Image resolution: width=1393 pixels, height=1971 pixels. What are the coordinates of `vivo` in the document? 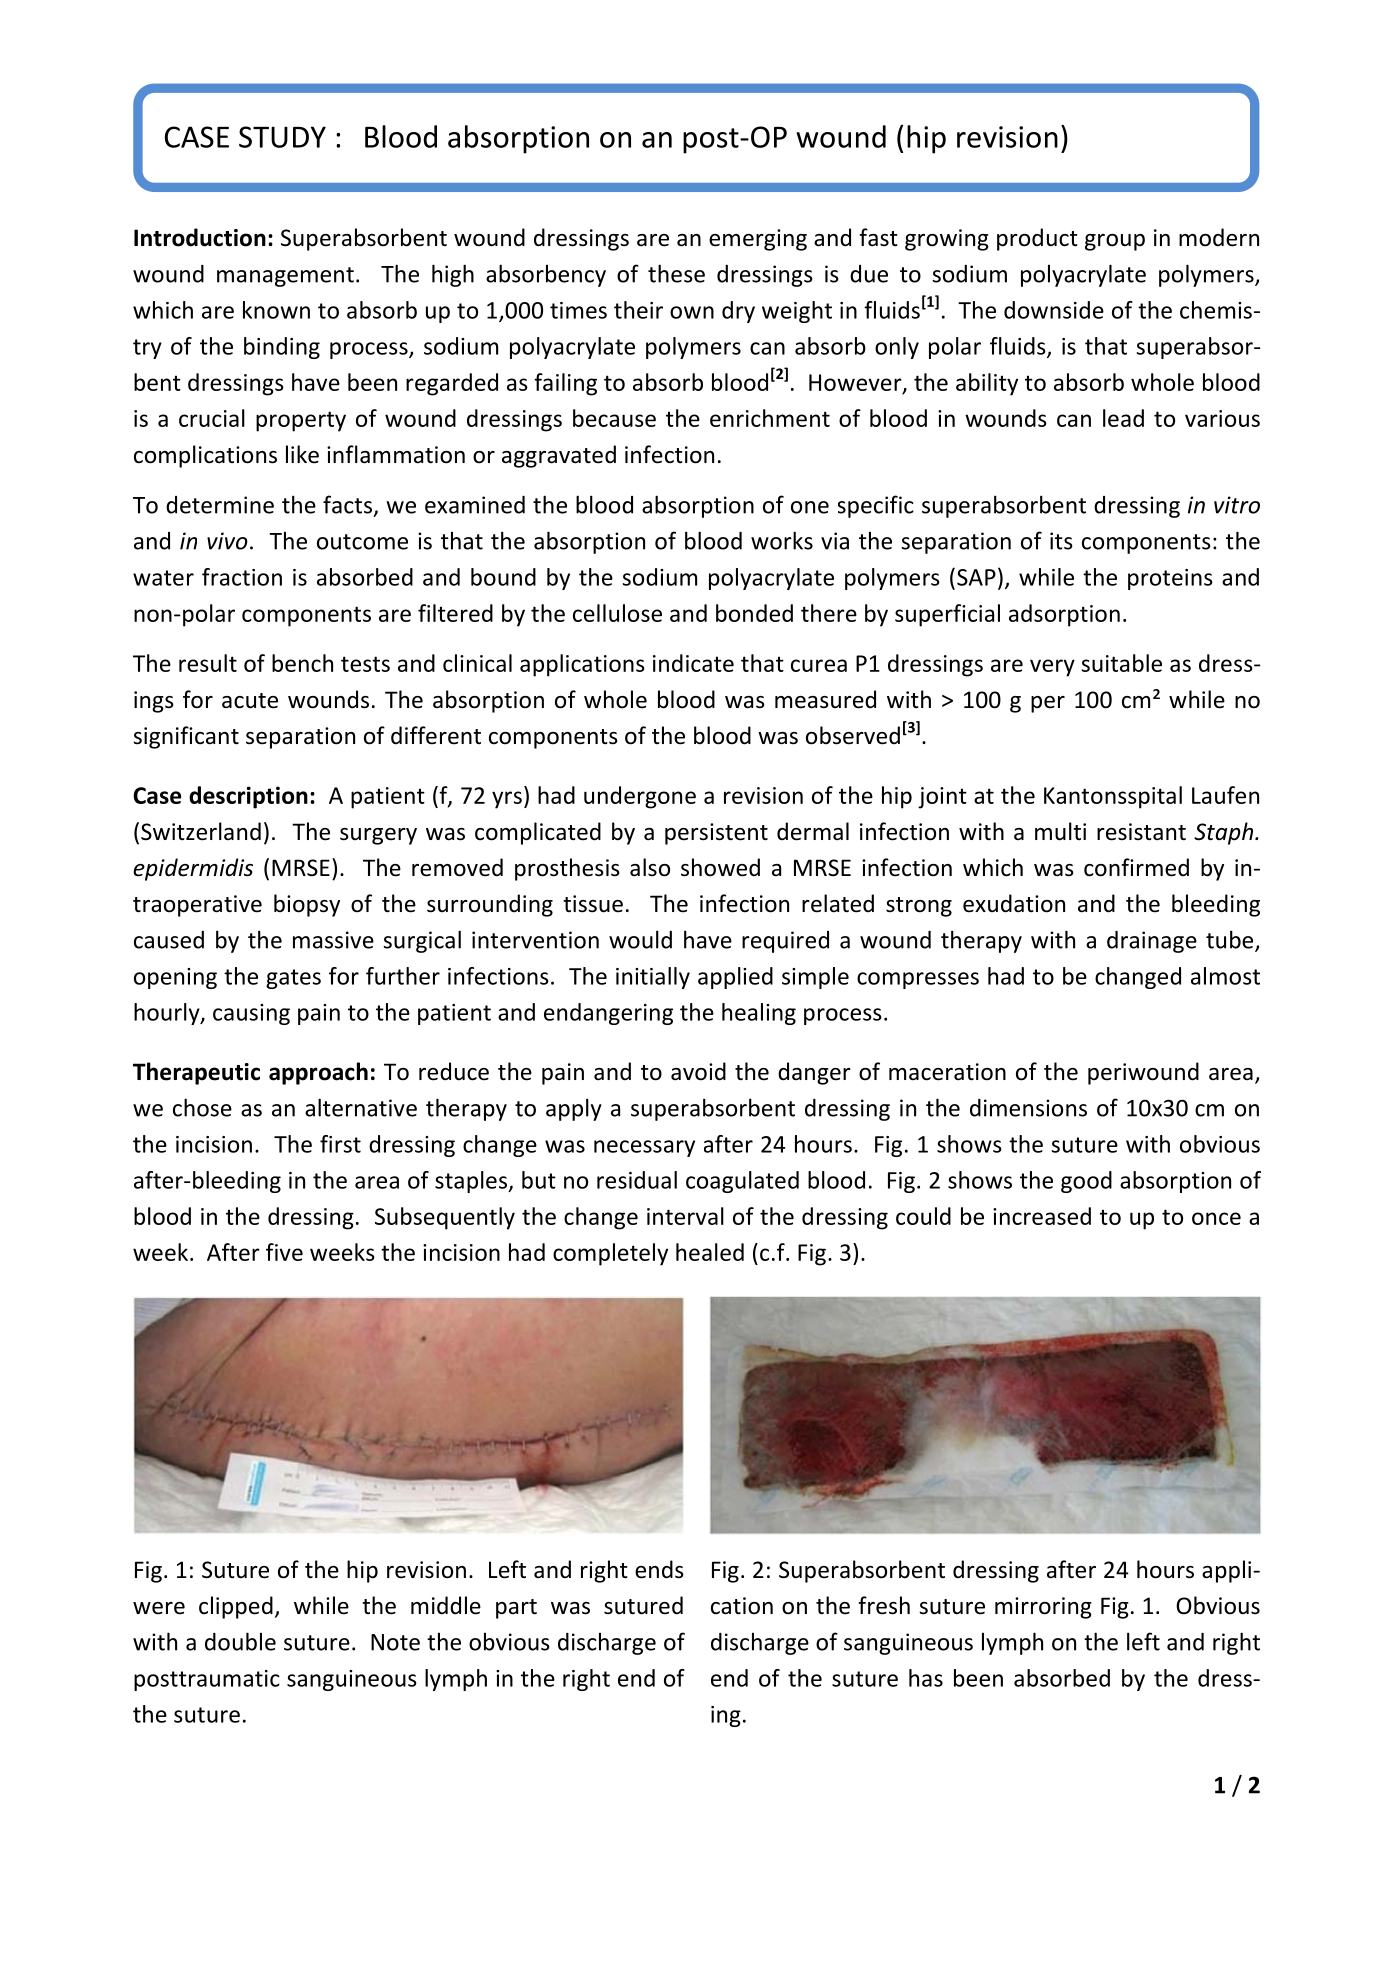 It's located at (227, 541).
